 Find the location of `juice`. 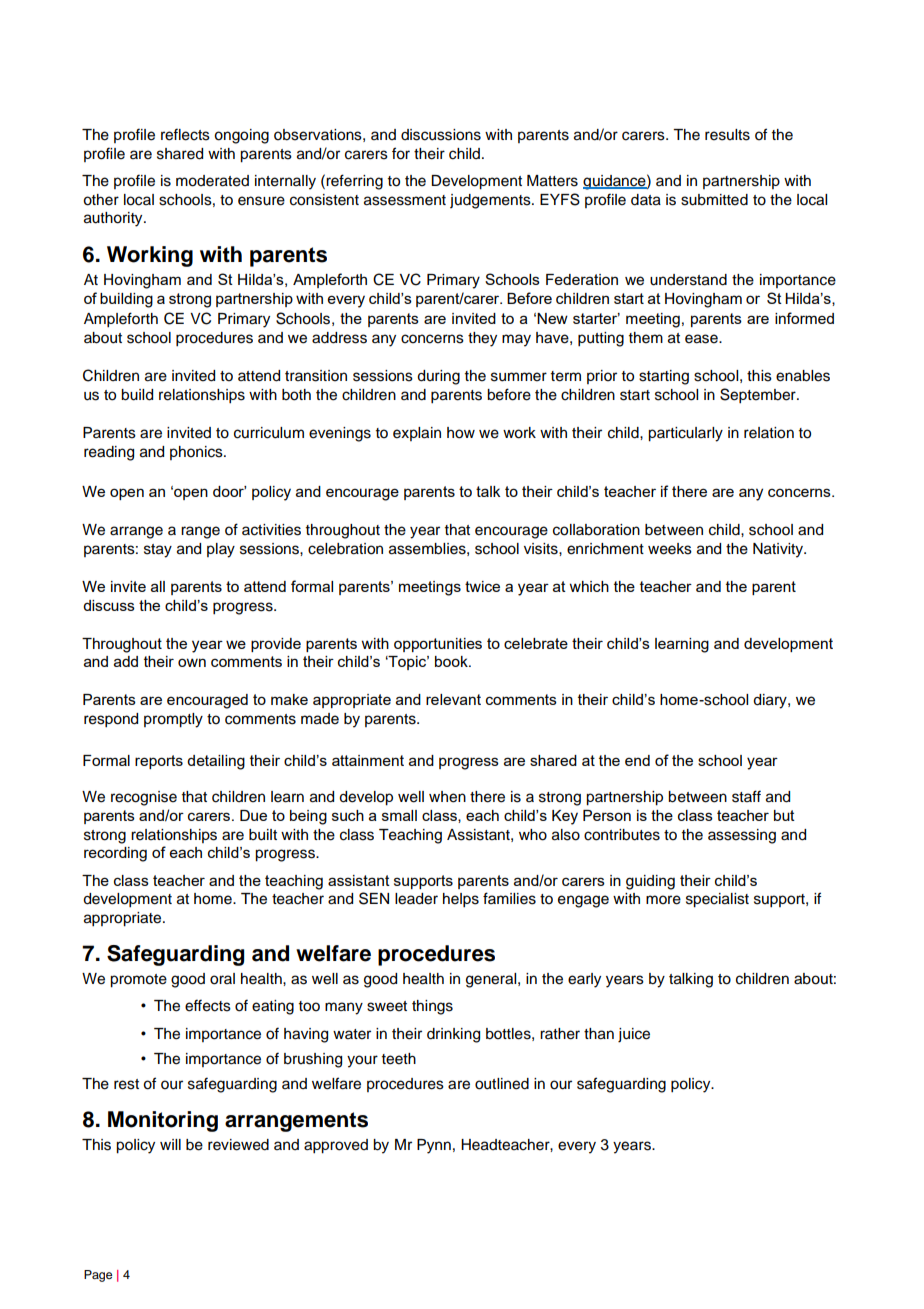

juice is located at coordinates (634, 1035).
